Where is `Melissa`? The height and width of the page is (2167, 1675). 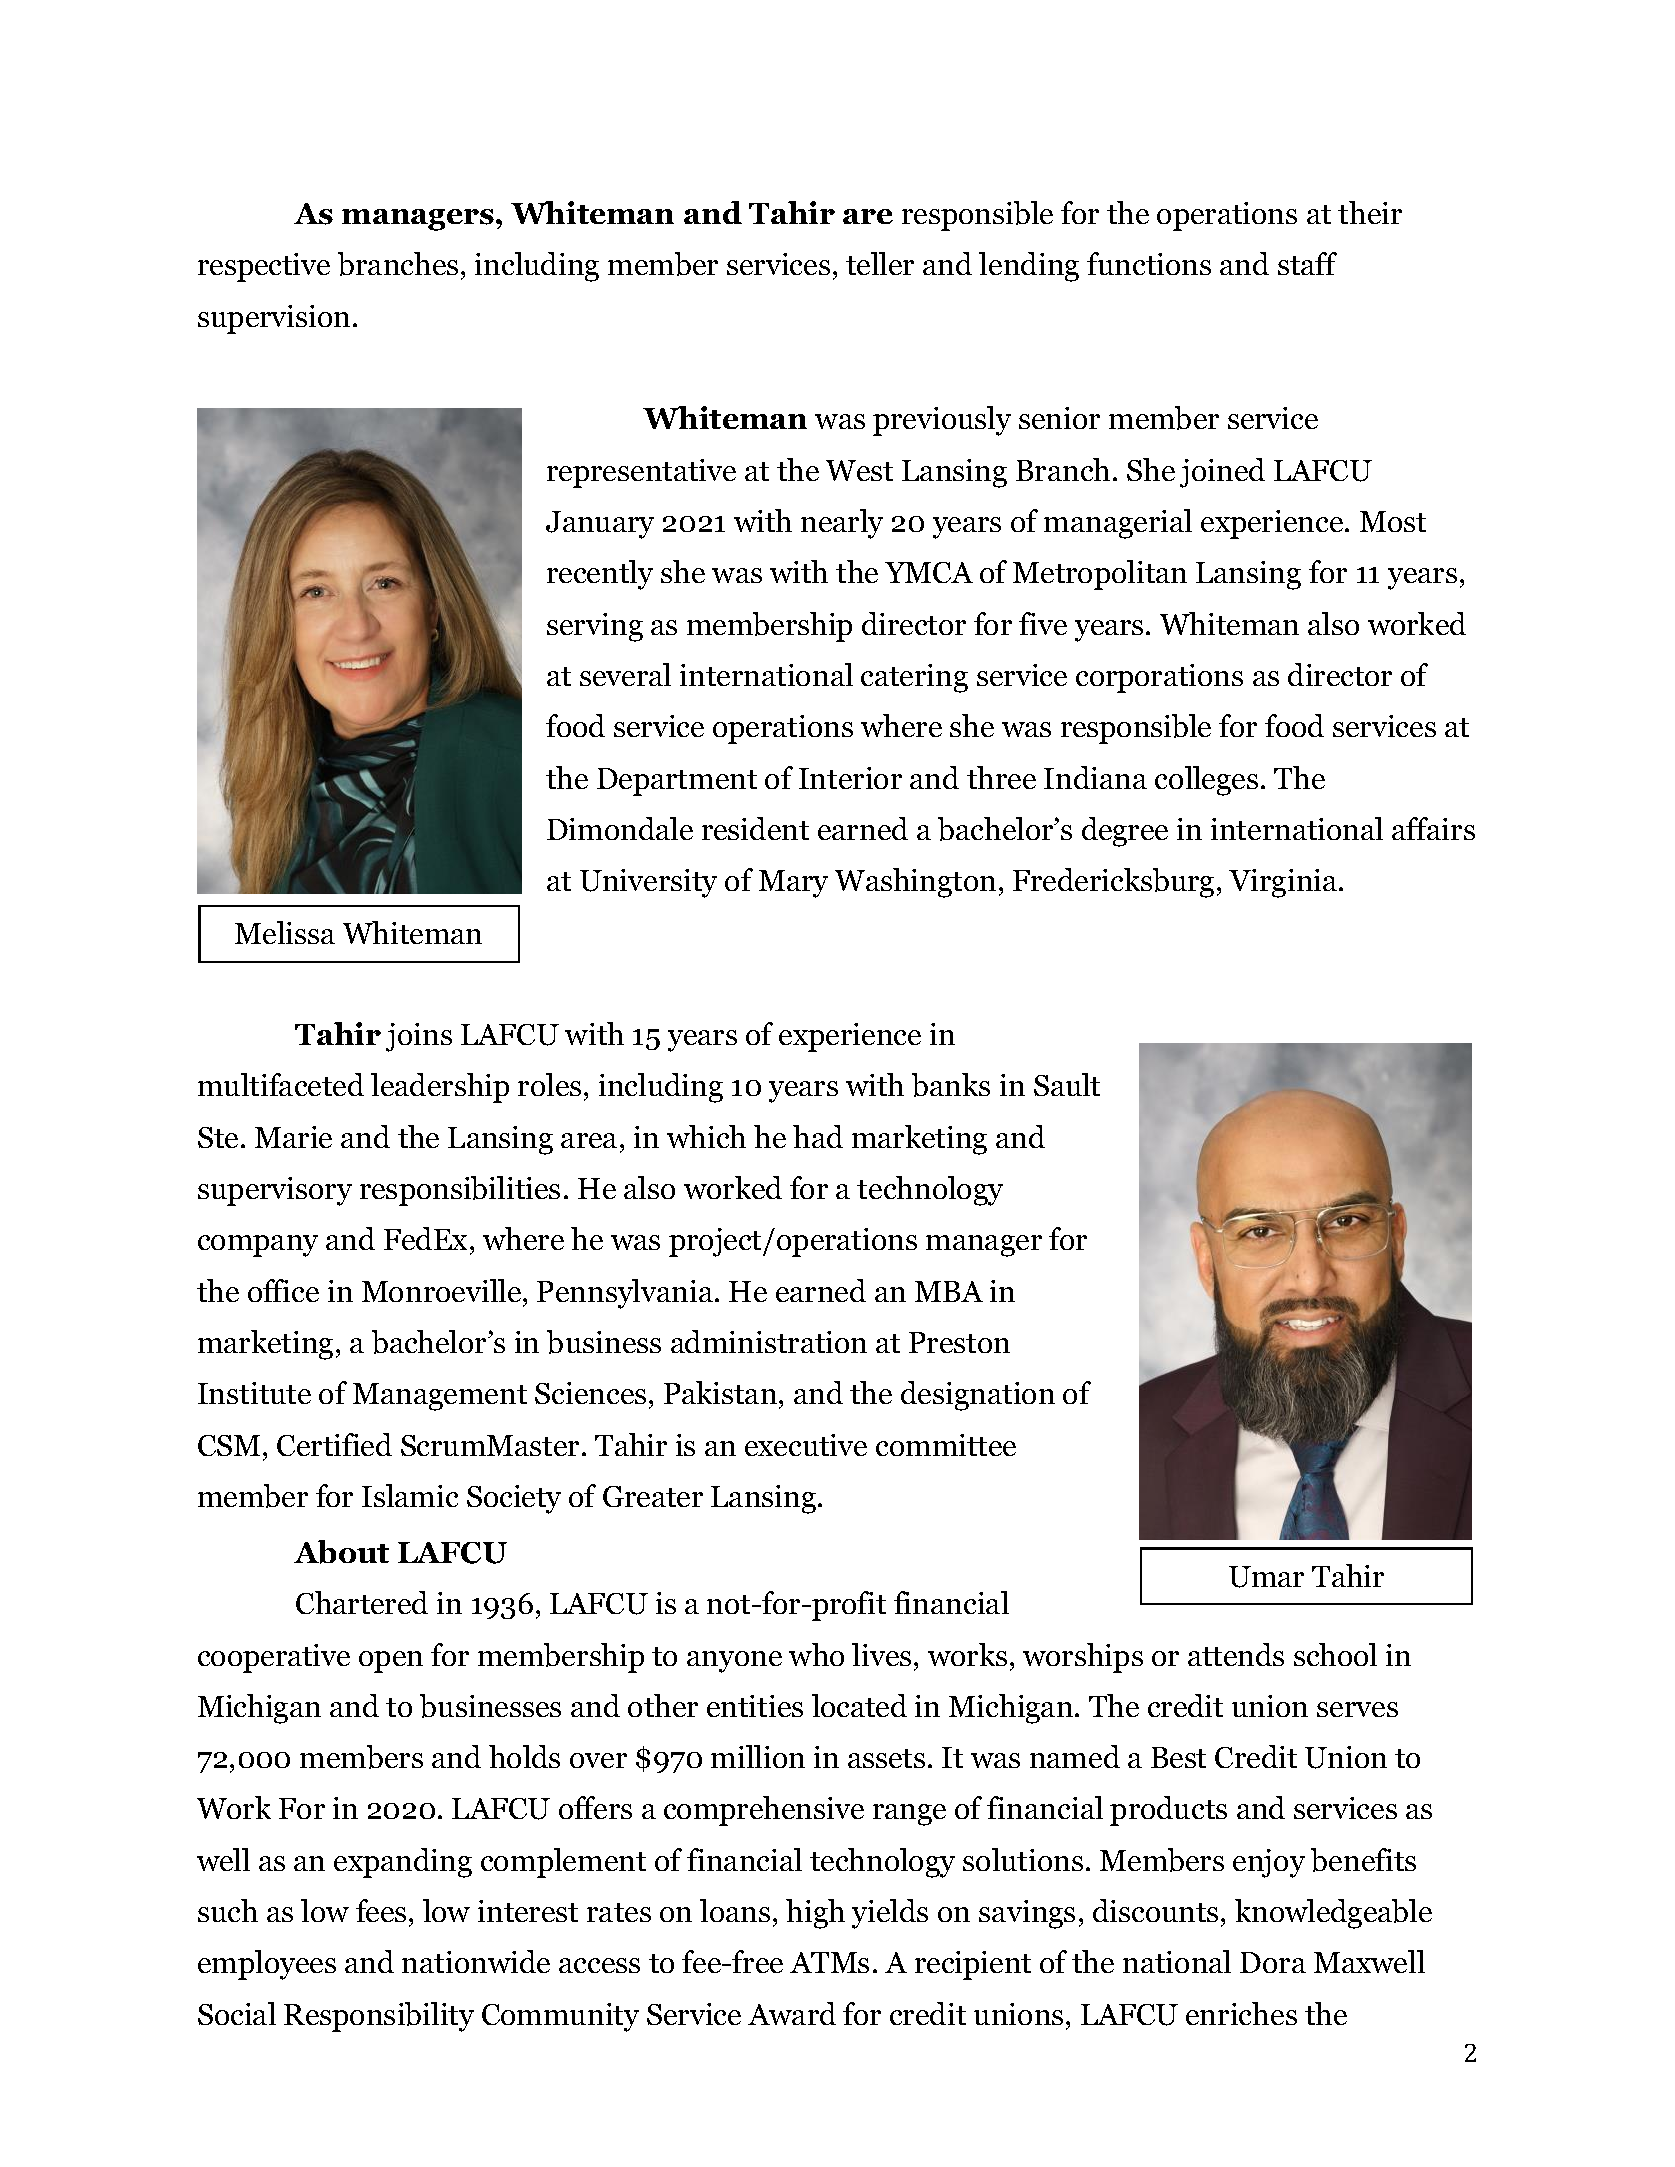 Melissa is located at coordinates (285, 932).
